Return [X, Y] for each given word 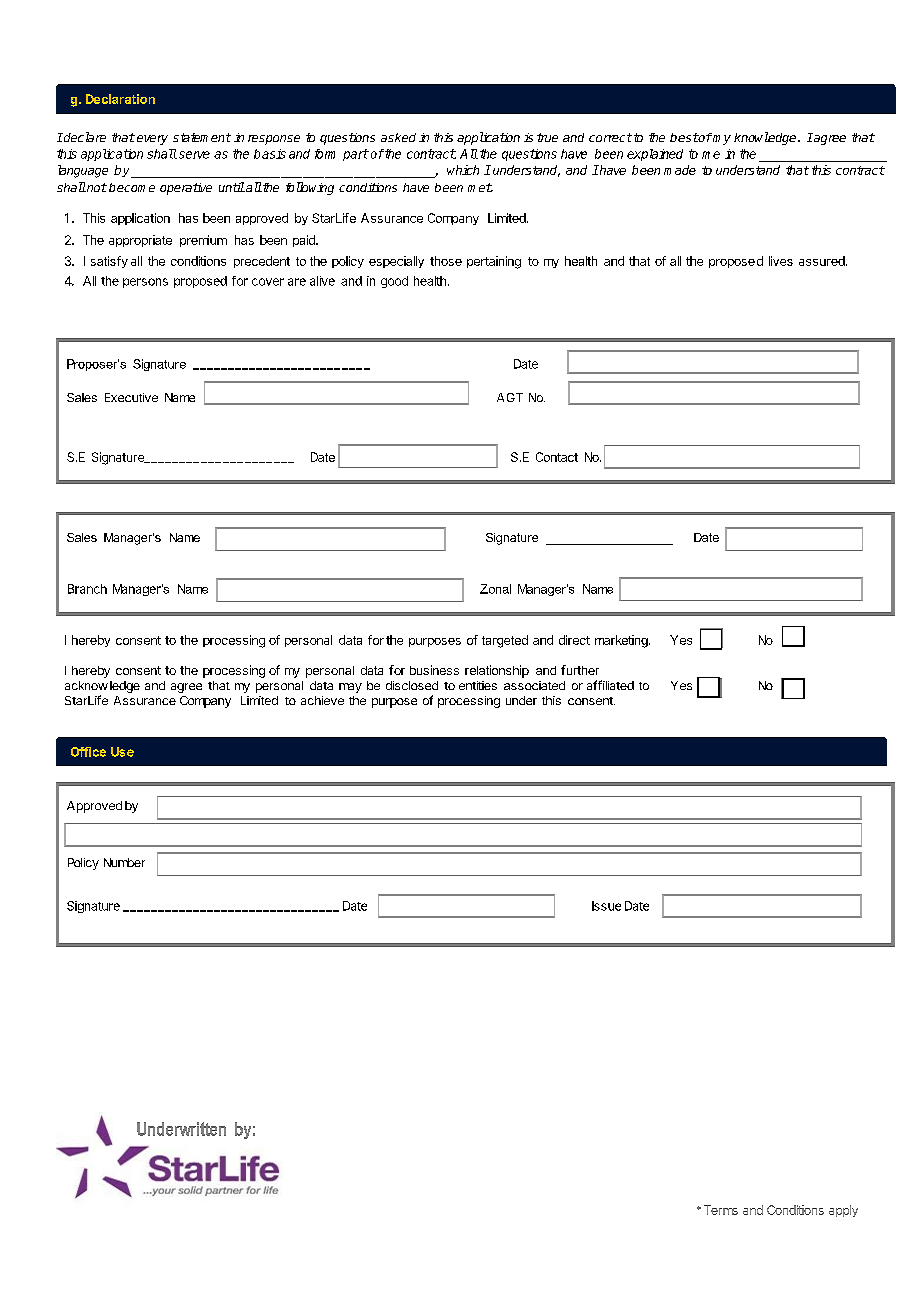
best [684, 137]
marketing [622, 641]
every [152, 140]
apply [843, 1211]
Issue [606, 906]
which [463, 170]
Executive [131, 397]
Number [124, 862]
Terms [721, 1210]
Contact [557, 457]
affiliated [610, 685]
